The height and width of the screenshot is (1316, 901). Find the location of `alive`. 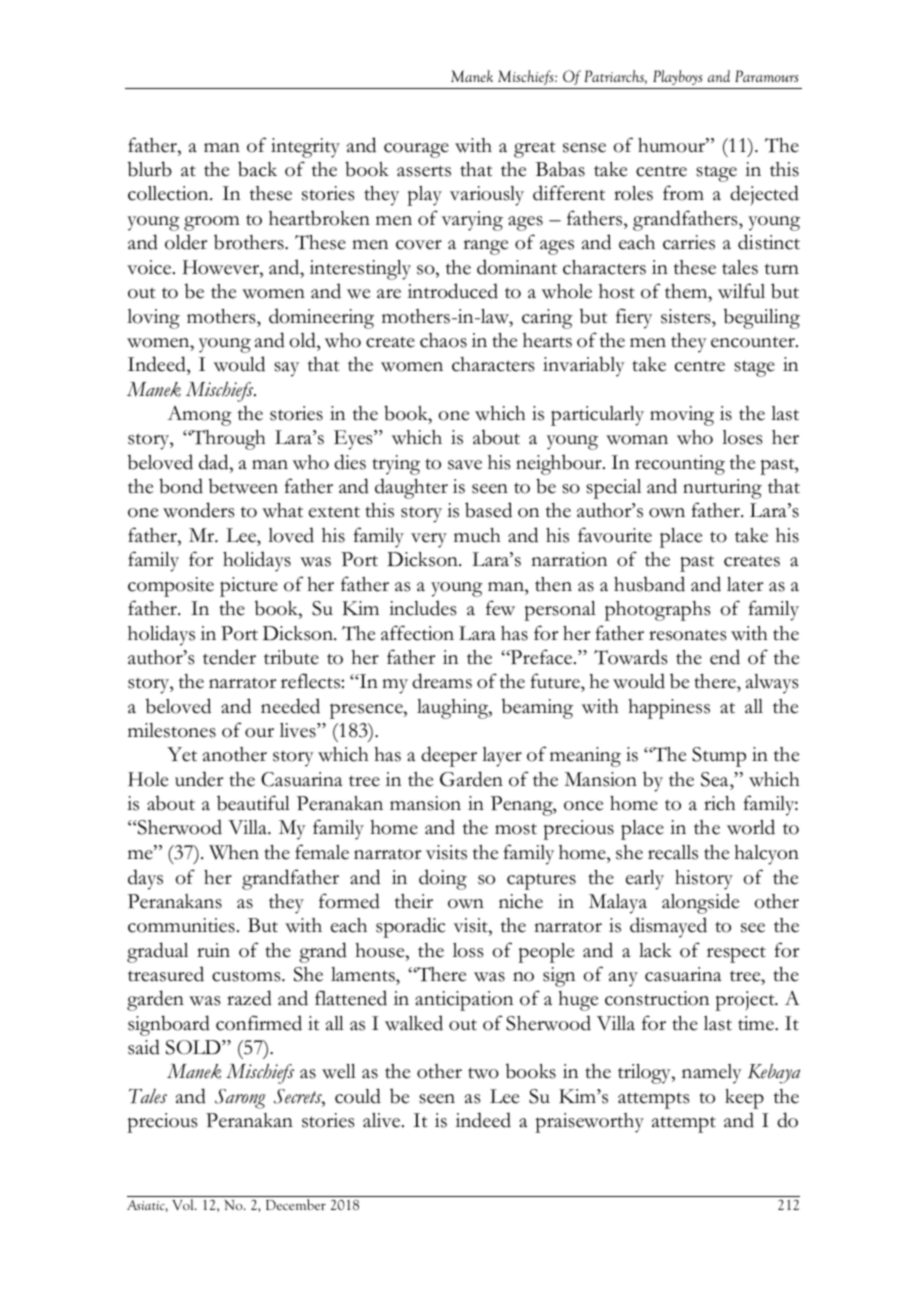

alive is located at coordinates (383, 1120).
